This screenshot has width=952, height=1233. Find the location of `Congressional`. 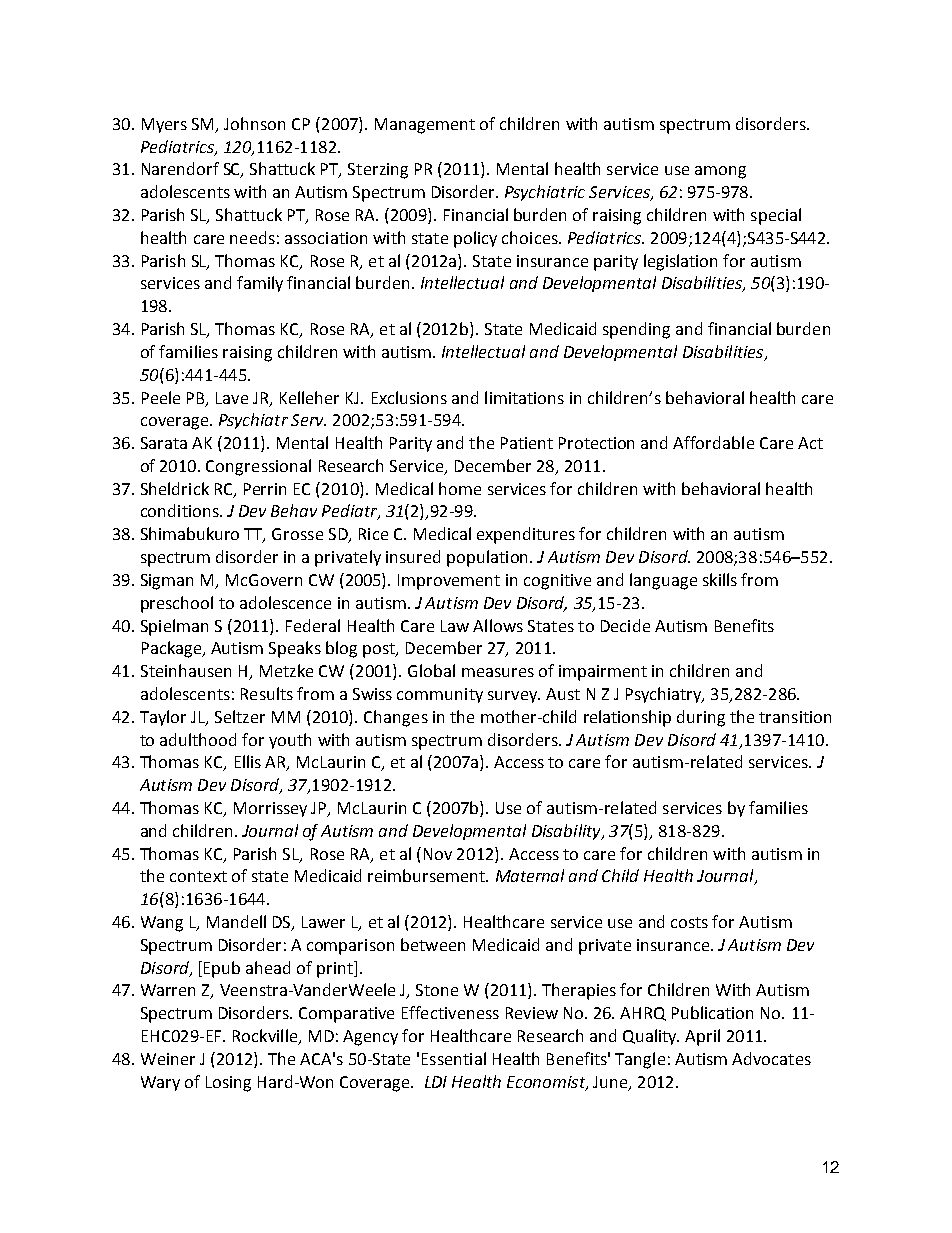

Congressional is located at coordinates (258, 467).
